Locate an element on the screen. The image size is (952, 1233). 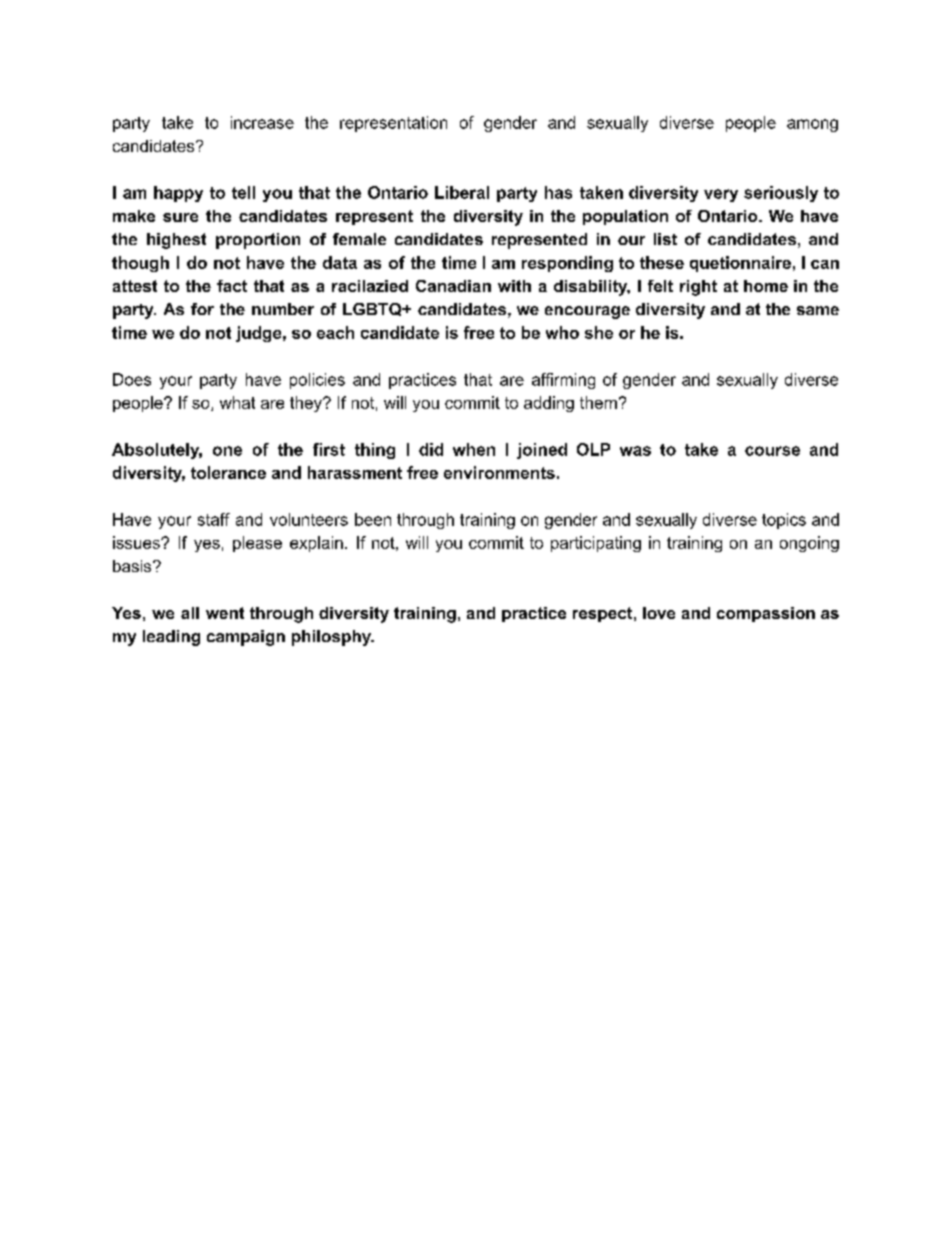
went is located at coordinates (225, 613).
